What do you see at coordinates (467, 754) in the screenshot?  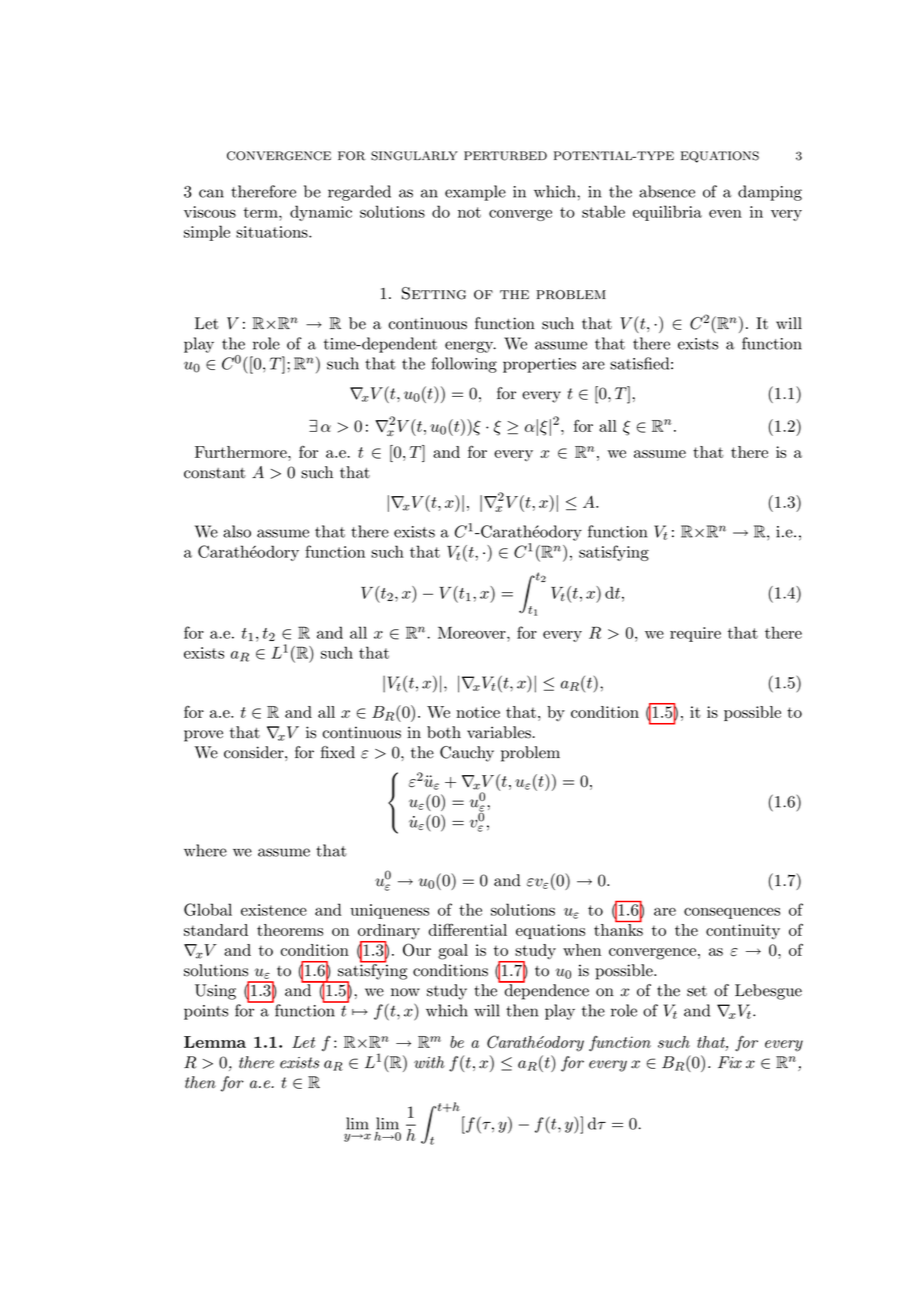 I see `Cauchy` at bounding box center [467, 754].
